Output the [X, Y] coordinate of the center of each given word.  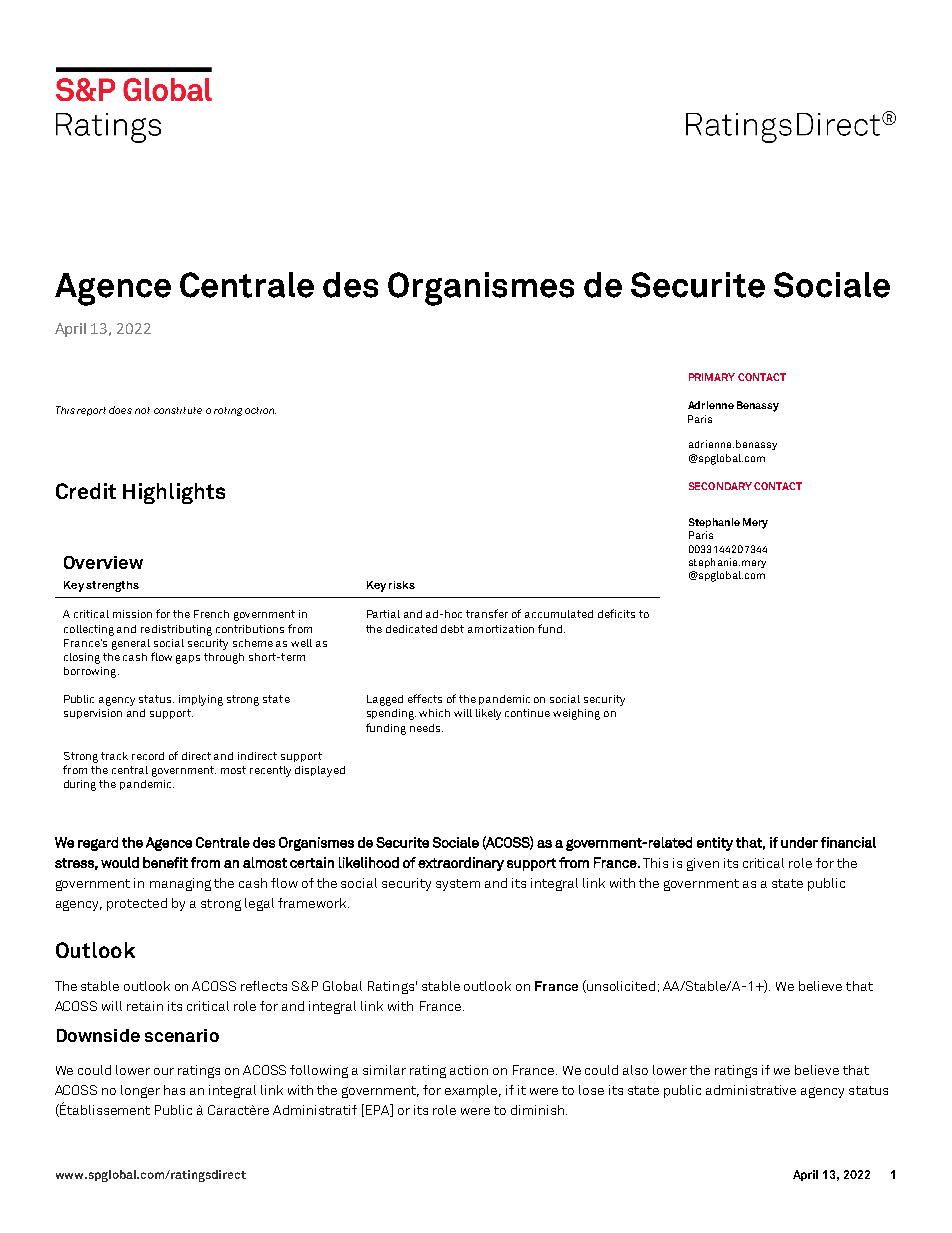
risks [402, 585]
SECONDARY [720, 486]
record [148, 756]
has [174, 1090]
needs [426, 728]
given [703, 864]
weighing [576, 714]
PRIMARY [712, 377]
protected [137, 904]
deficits [616, 613]
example [473, 1091]
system [458, 885]
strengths [112, 586]
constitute [178, 410]
